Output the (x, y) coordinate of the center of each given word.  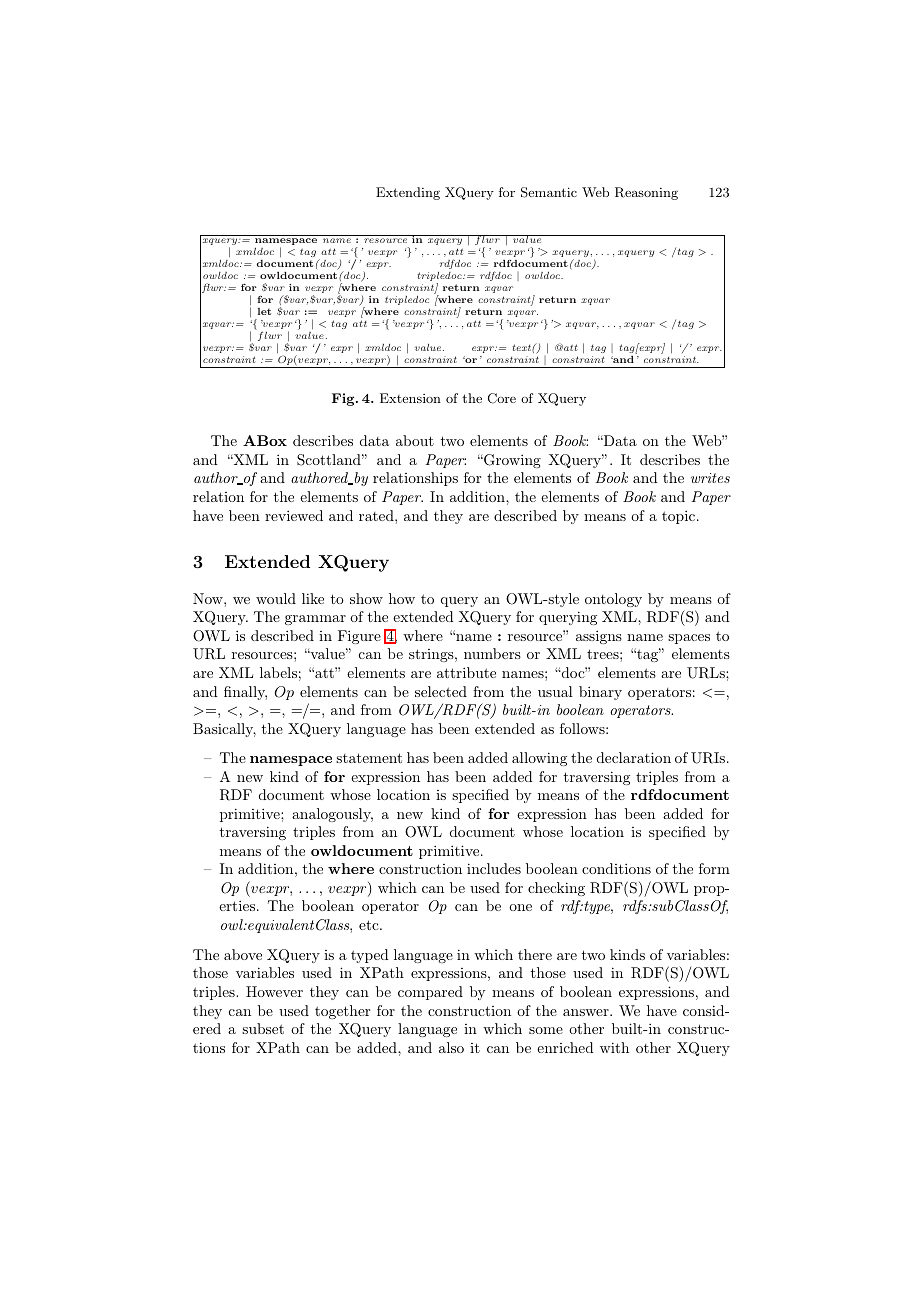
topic (680, 517)
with (614, 1047)
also (451, 1047)
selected (441, 691)
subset (263, 1028)
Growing (511, 461)
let (264, 311)
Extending (408, 193)
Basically (224, 730)
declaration (634, 757)
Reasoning (646, 193)
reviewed (294, 515)
